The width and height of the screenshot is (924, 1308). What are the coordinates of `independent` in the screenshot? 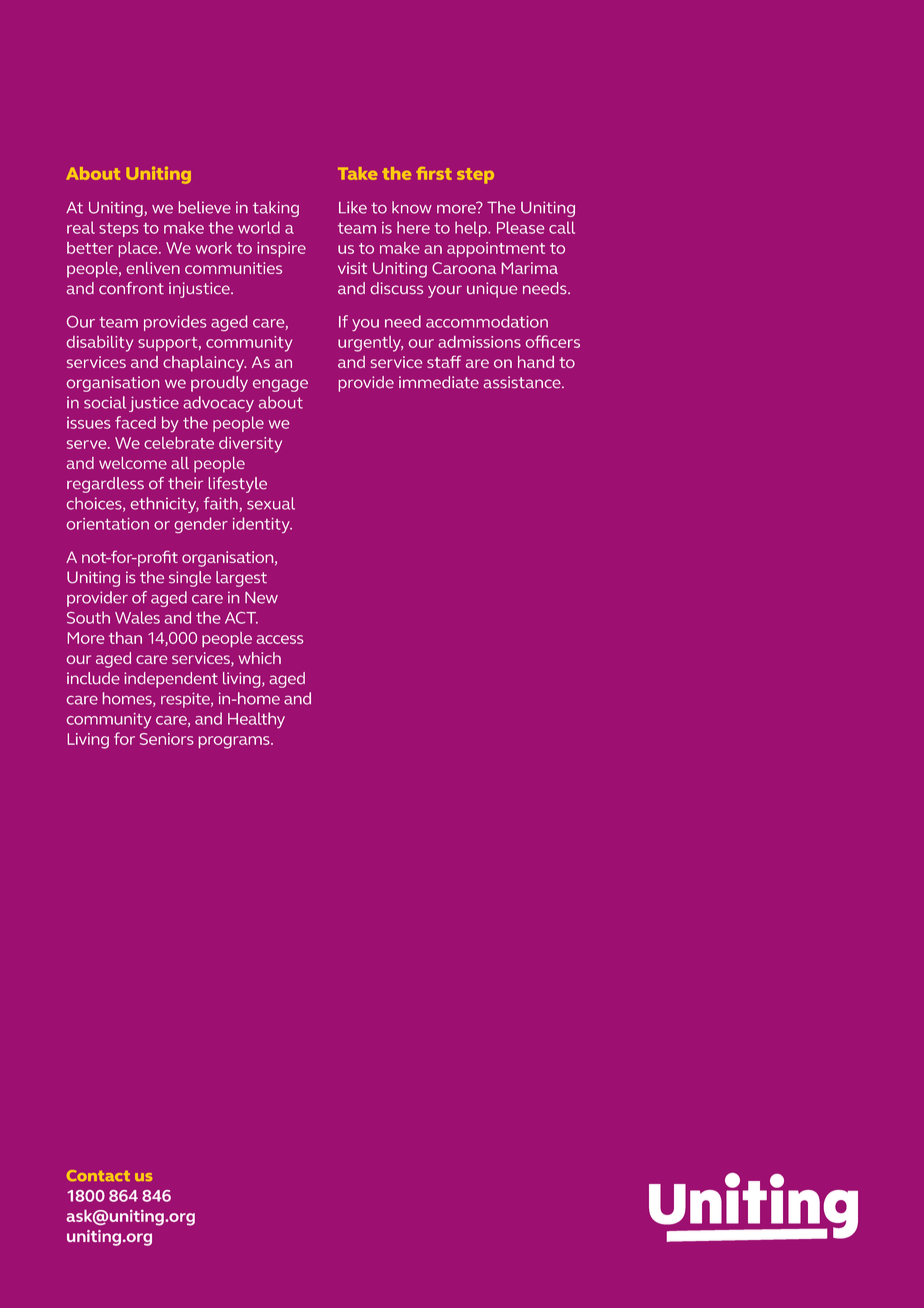 It's located at (171, 680).
